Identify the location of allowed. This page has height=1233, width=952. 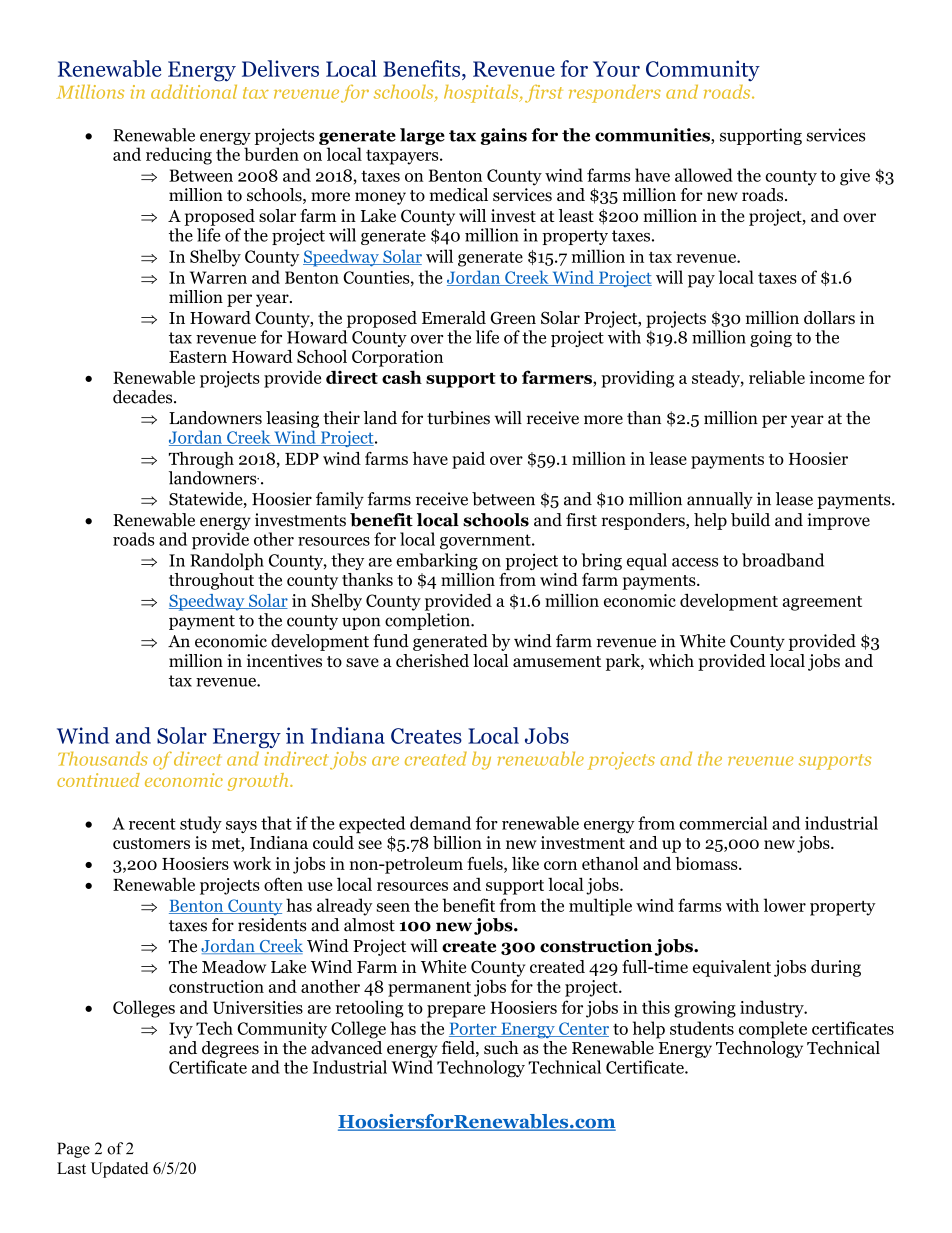
(704, 175).
